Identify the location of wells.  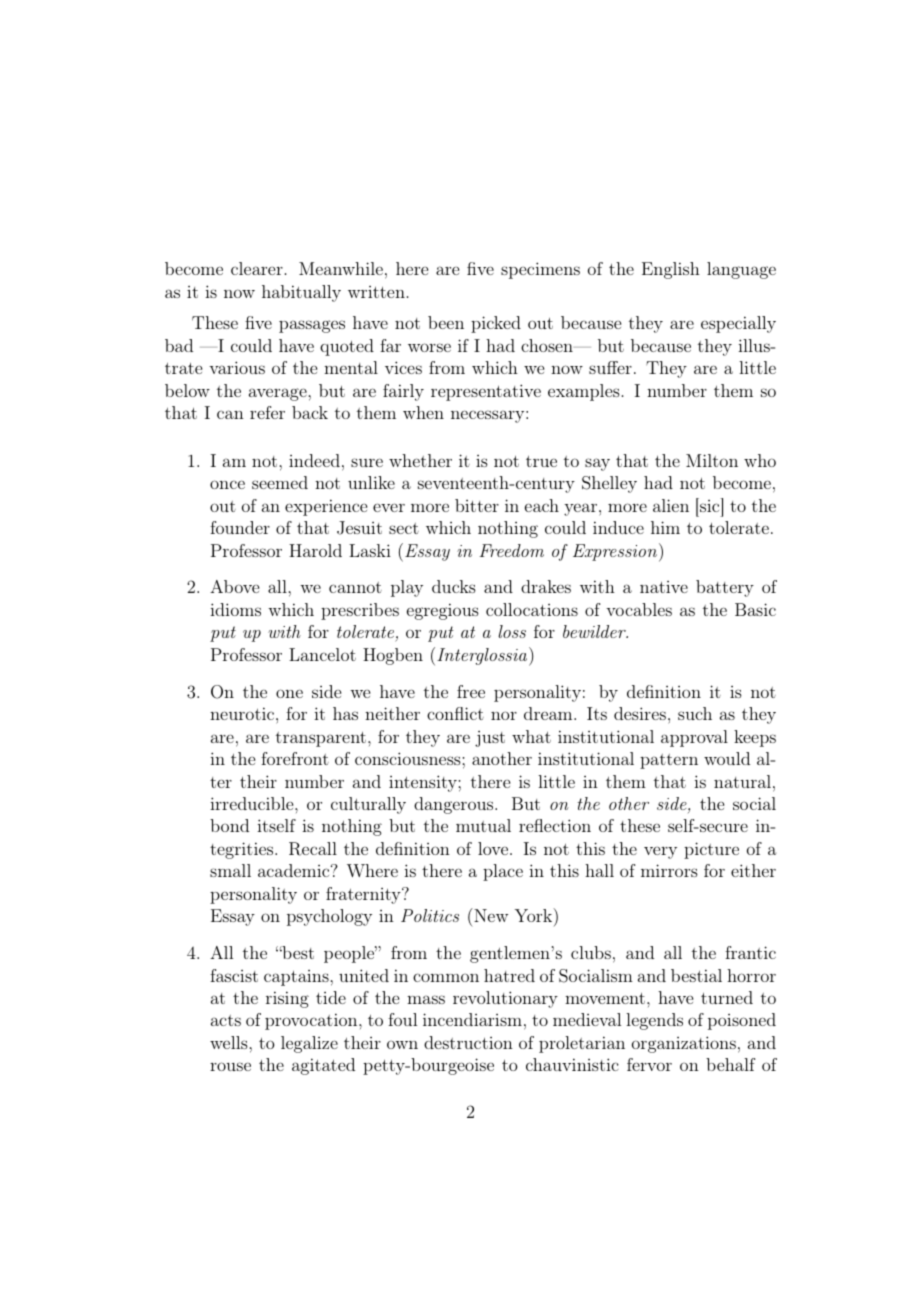
(230, 1042).
